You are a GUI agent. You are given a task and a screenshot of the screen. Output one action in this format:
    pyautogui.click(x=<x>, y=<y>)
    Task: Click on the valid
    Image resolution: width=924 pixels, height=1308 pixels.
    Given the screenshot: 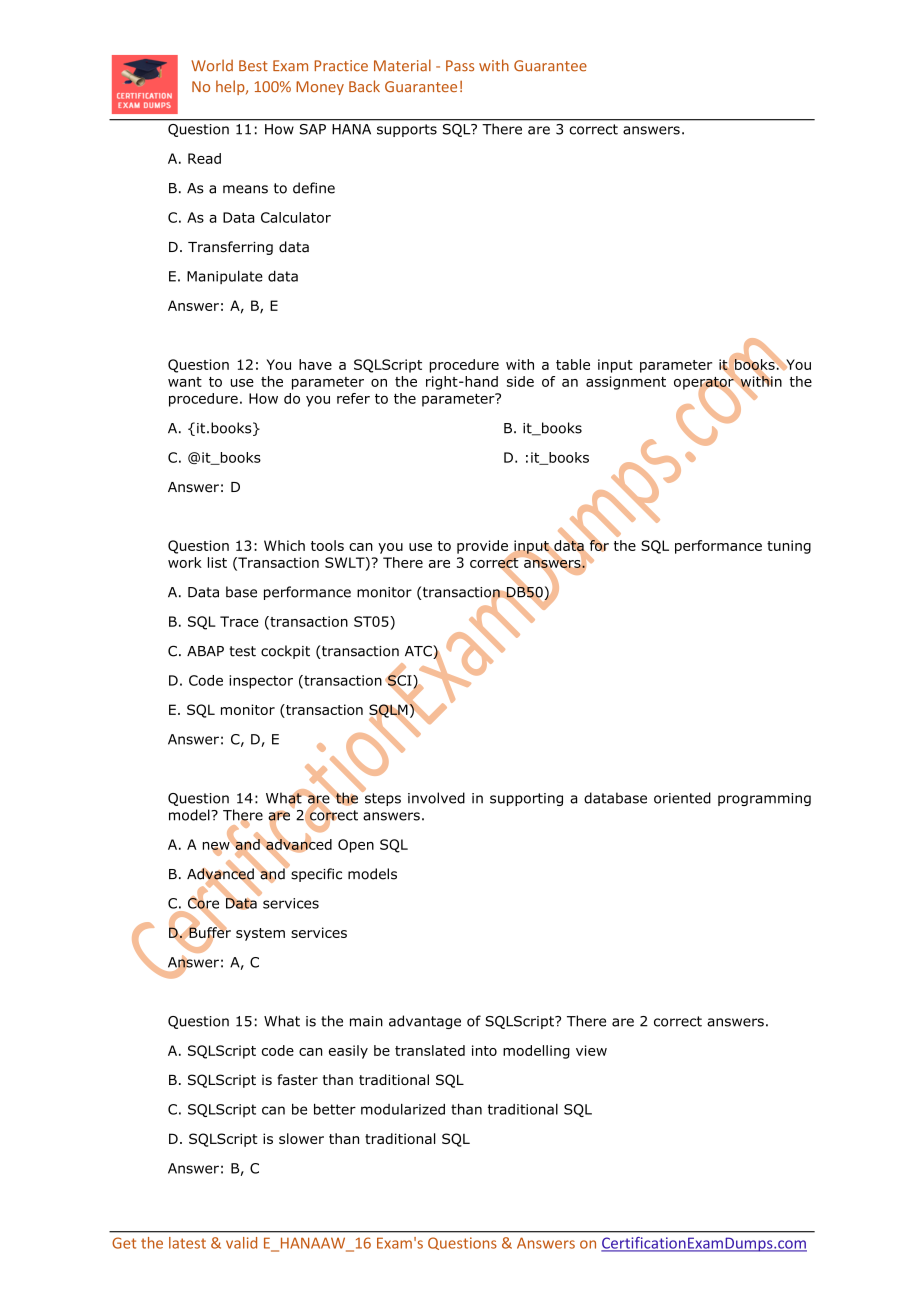 What is the action you would take?
    pyautogui.click(x=241, y=1243)
